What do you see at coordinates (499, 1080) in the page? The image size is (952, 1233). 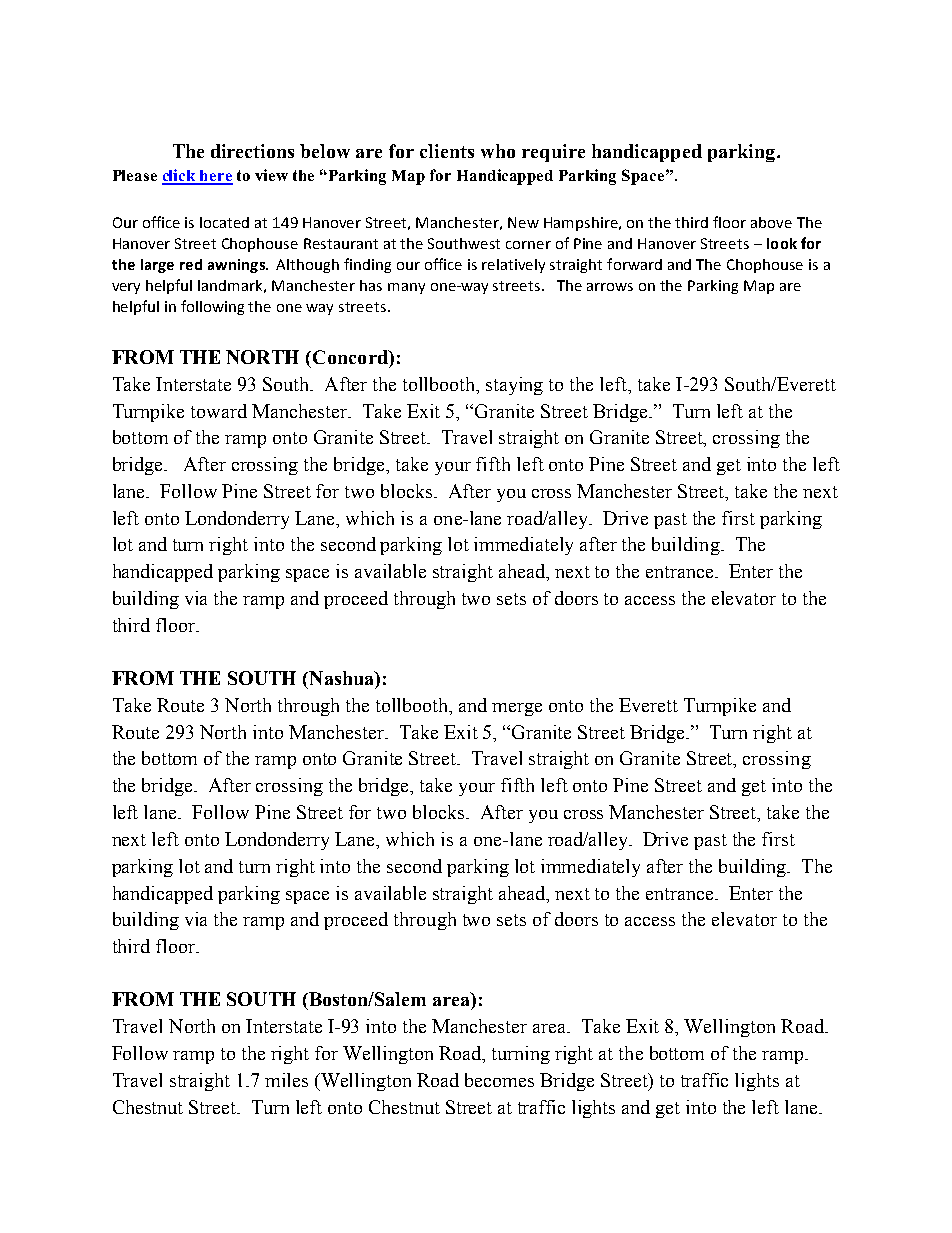 I see `becomes` at bounding box center [499, 1080].
